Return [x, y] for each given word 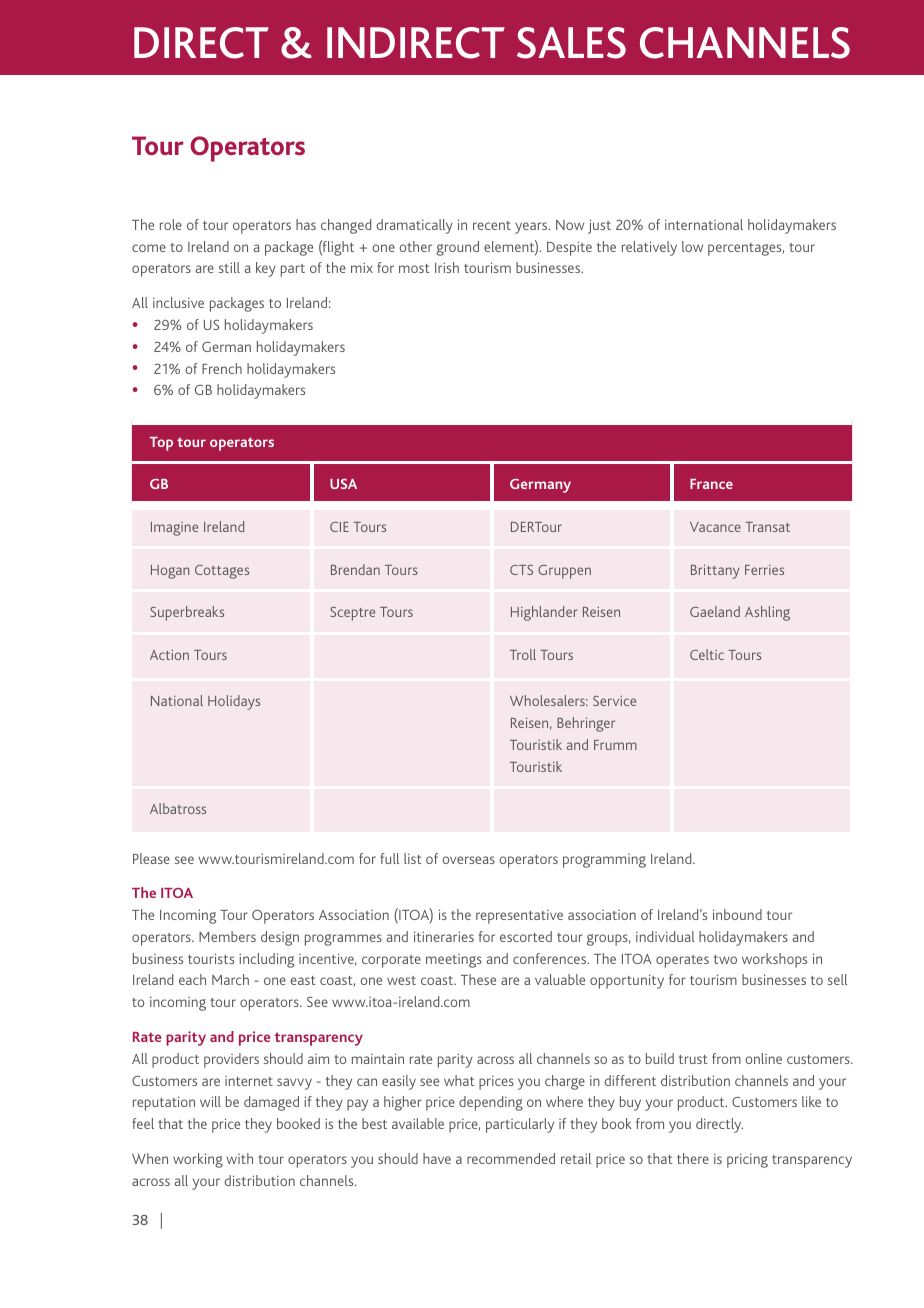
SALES [571, 43]
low [692, 246]
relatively [649, 248]
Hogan [170, 572]
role [171, 224]
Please [151, 858]
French [222, 368]
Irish [447, 267]
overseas [468, 860]
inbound [737, 914]
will [210, 1101]
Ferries [764, 570]
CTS [521, 570]
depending [491, 1103]
